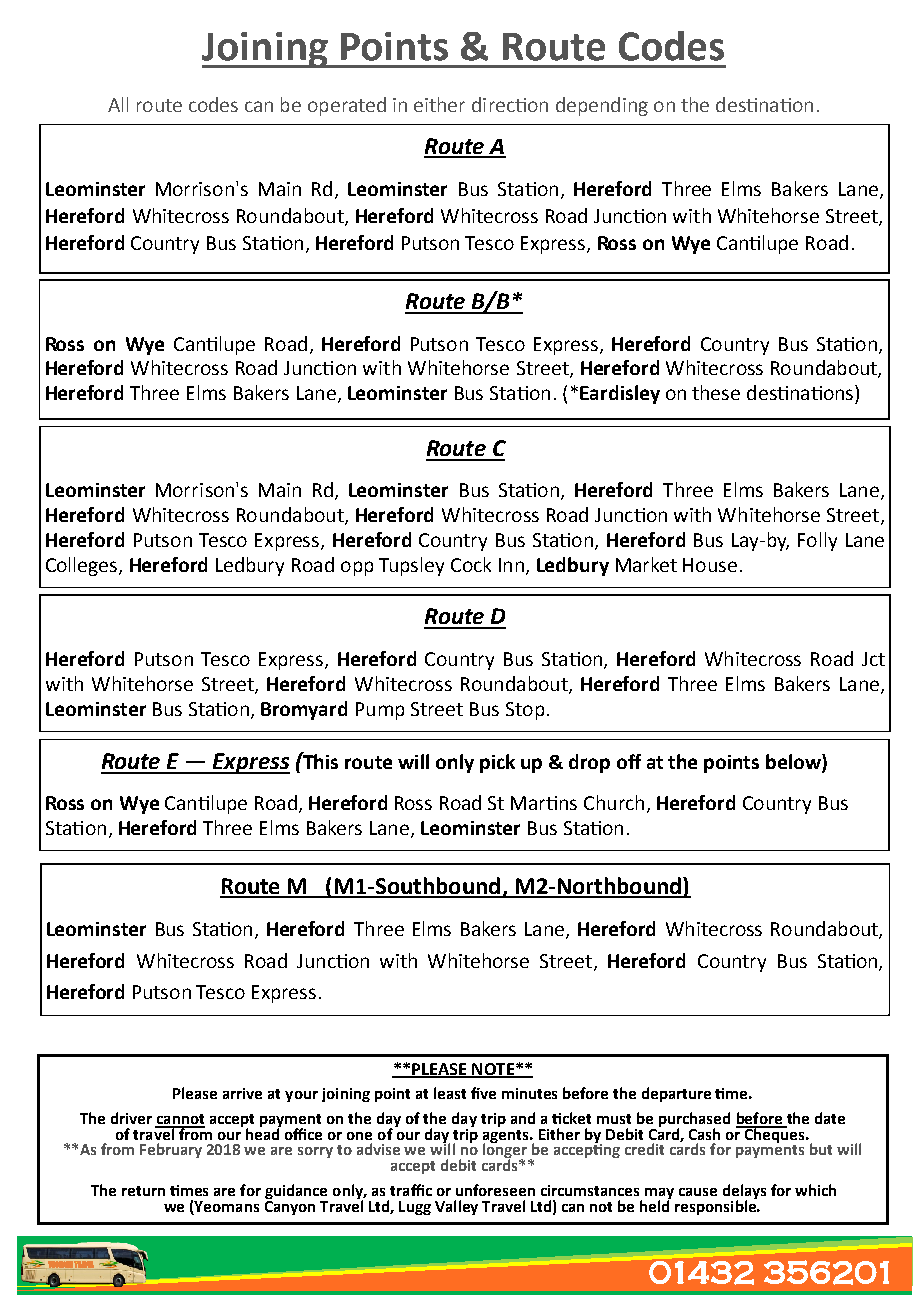  What do you see at coordinates (544, 803) in the page?
I see `Martins` at bounding box center [544, 803].
